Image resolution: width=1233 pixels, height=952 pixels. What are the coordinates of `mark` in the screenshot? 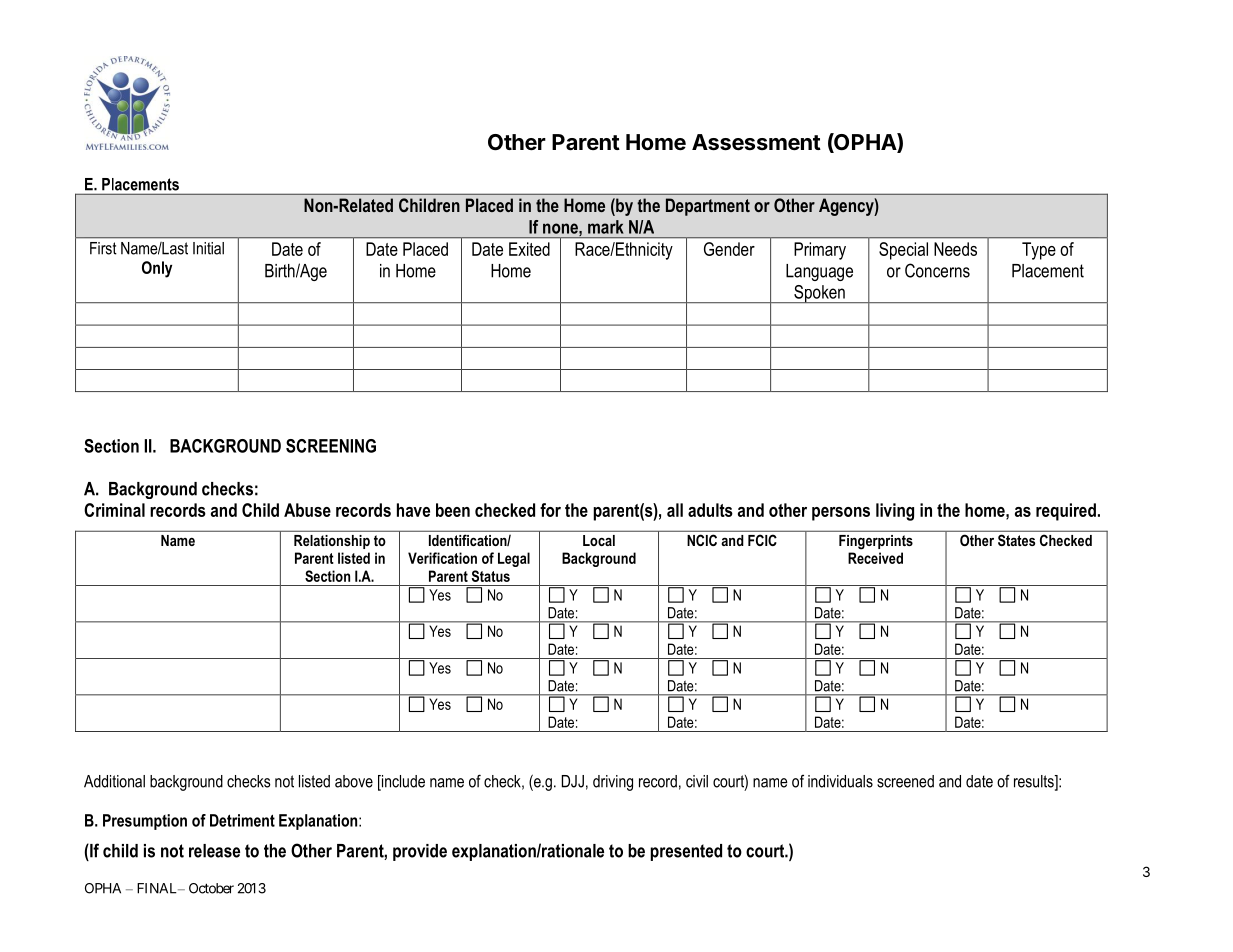 It's located at (606, 227).
